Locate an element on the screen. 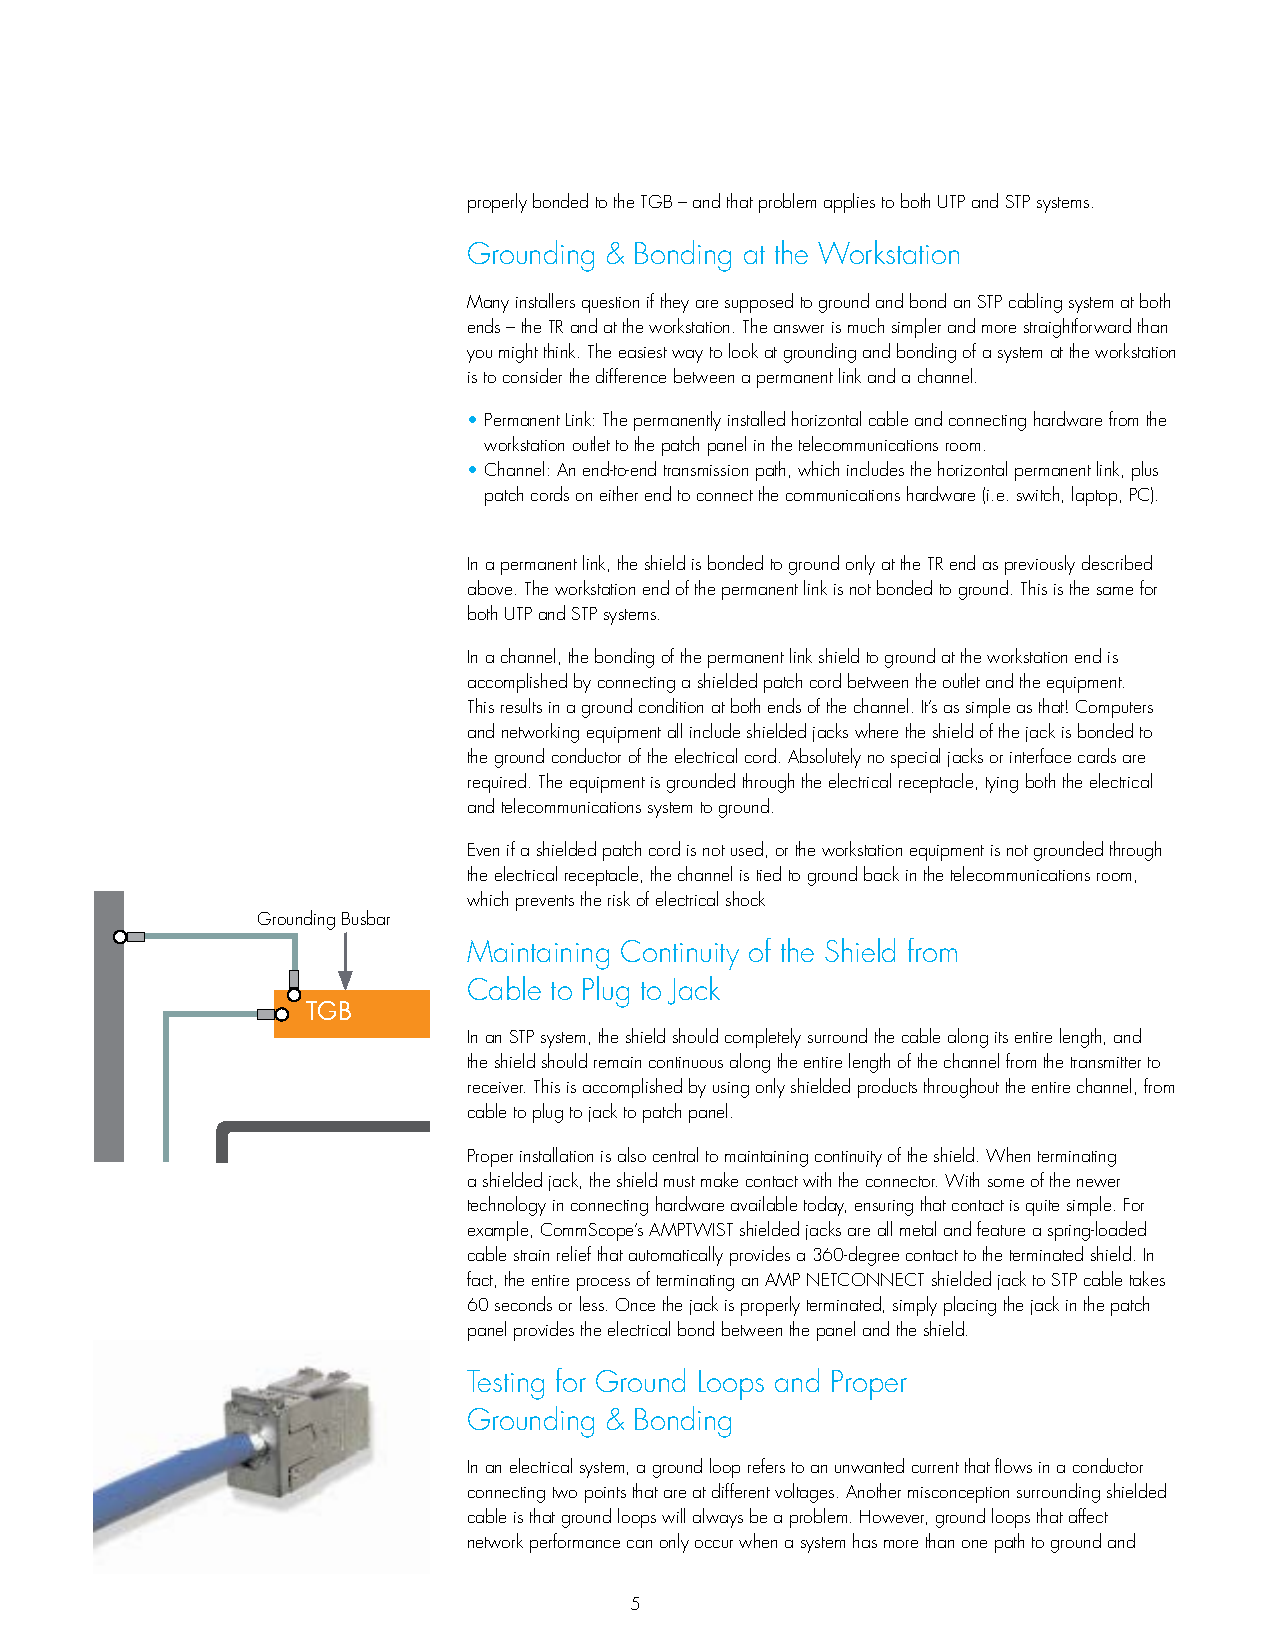  voltages is located at coordinates (804, 1493).
